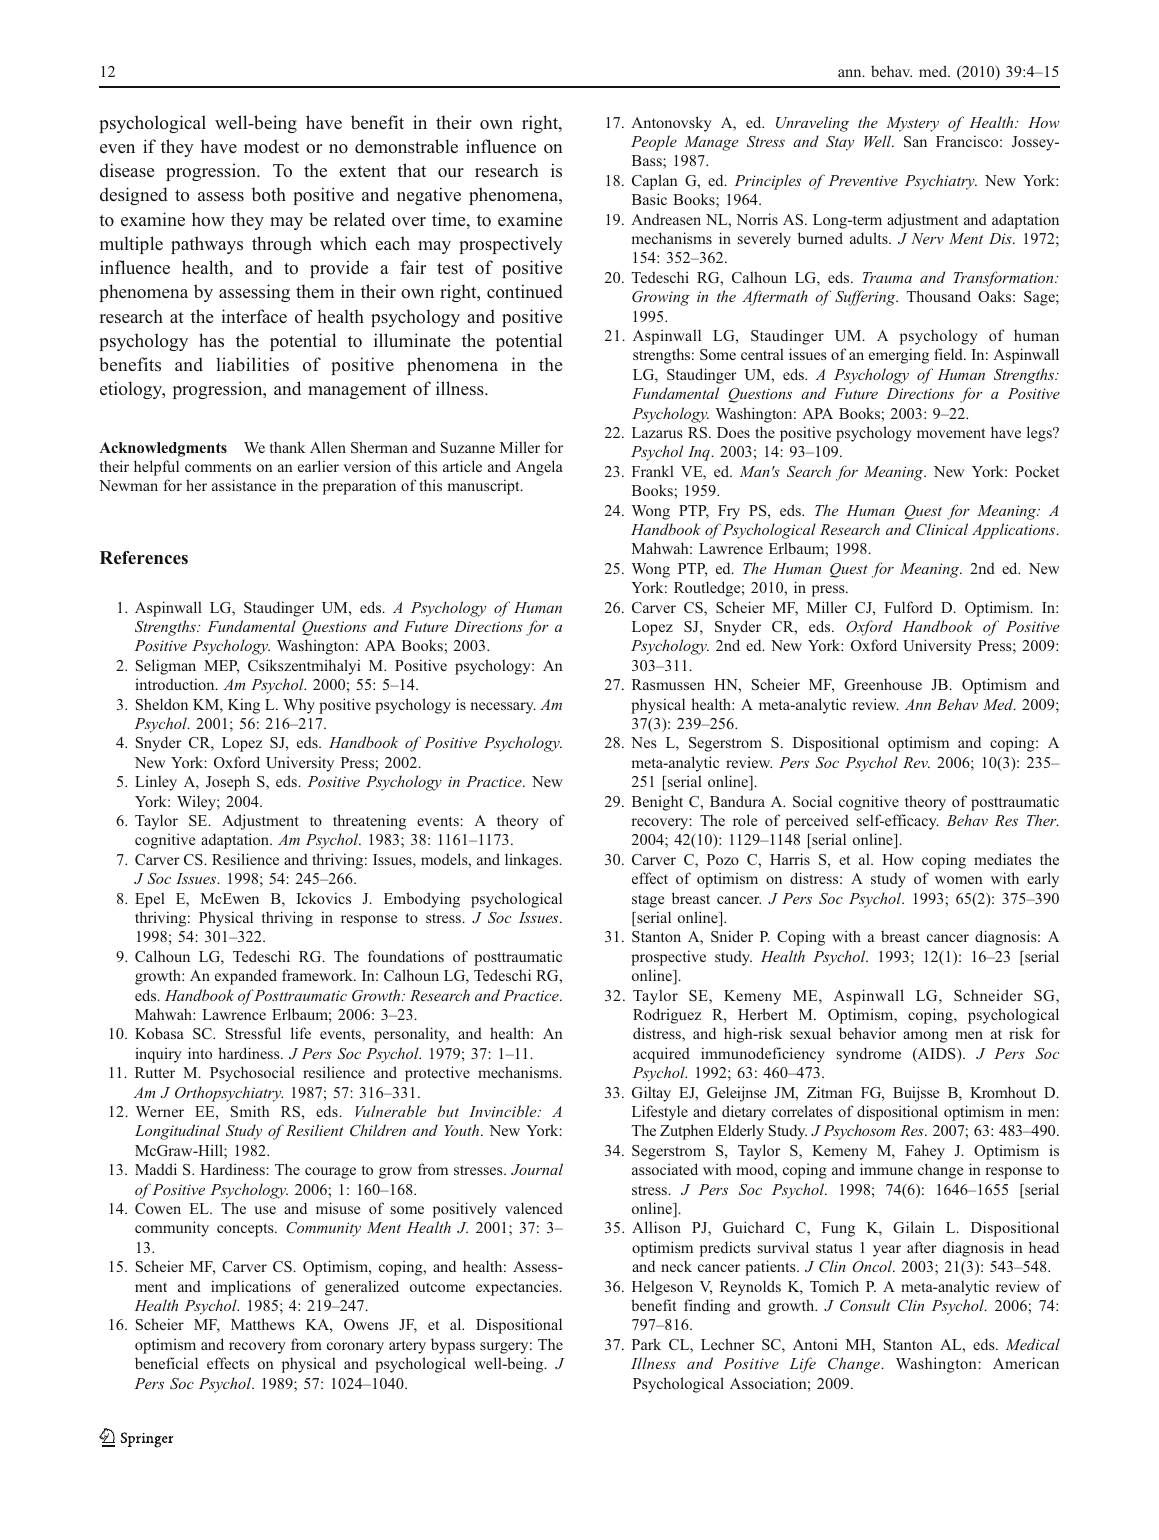 This image has height=1540, width=1159. What do you see at coordinates (271, 146) in the image?
I see `modest` at bounding box center [271, 146].
